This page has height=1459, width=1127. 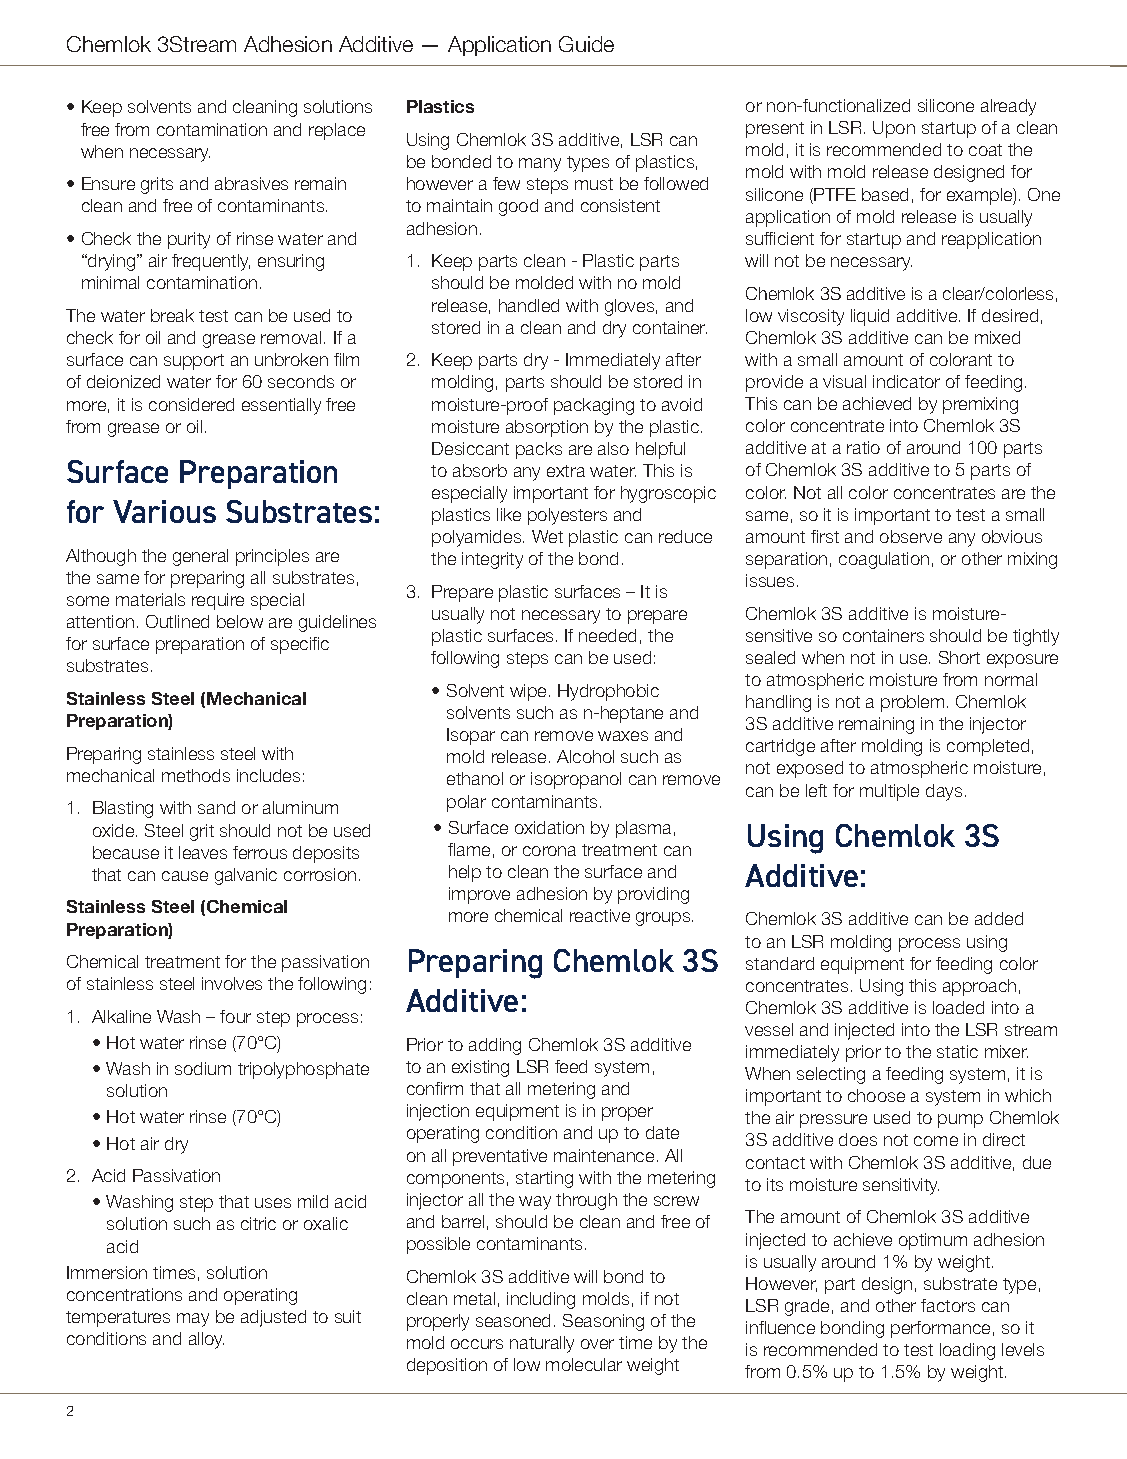 I want to click on abrasives, so click(x=251, y=183).
